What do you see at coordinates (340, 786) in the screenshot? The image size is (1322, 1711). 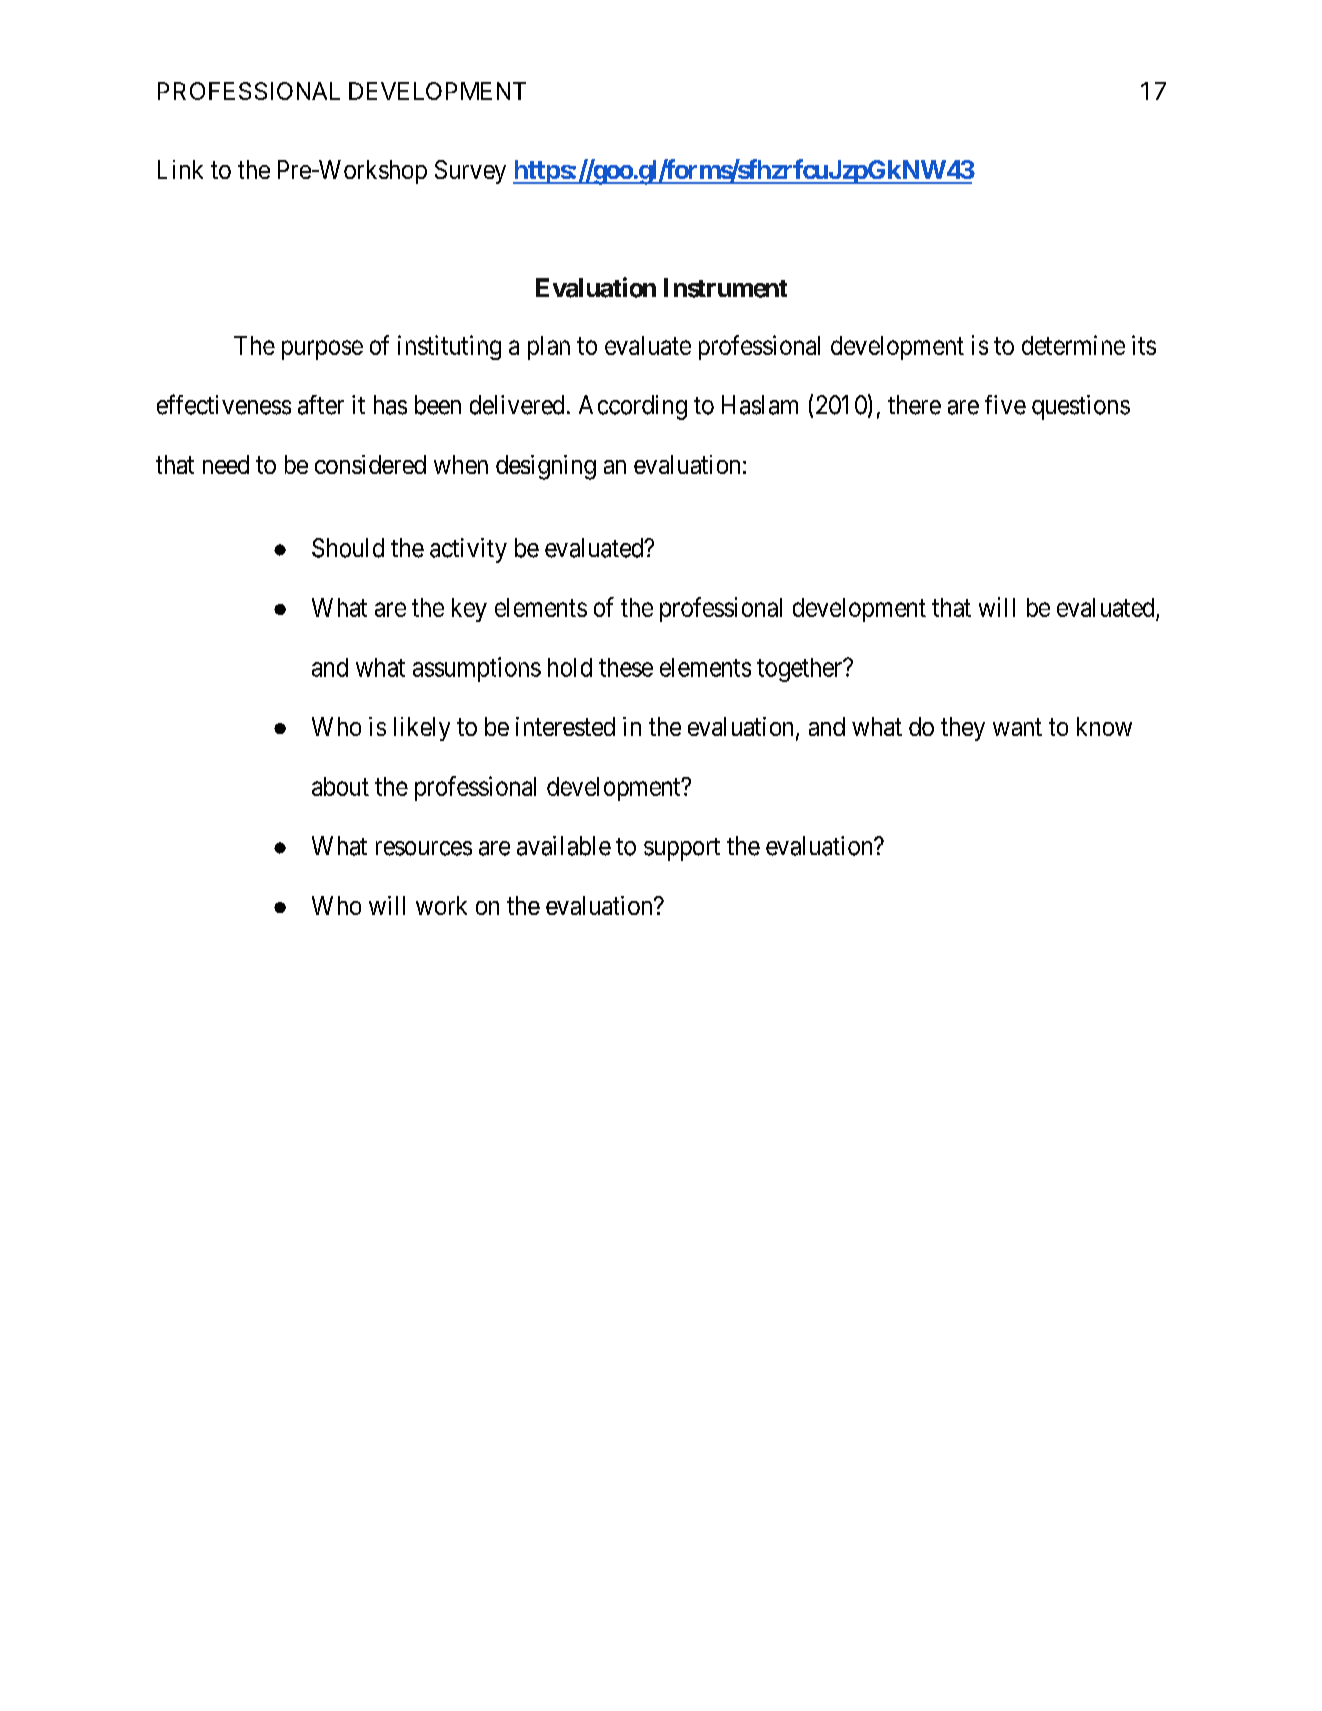 I see `about` at bounding box center [340, 786].
